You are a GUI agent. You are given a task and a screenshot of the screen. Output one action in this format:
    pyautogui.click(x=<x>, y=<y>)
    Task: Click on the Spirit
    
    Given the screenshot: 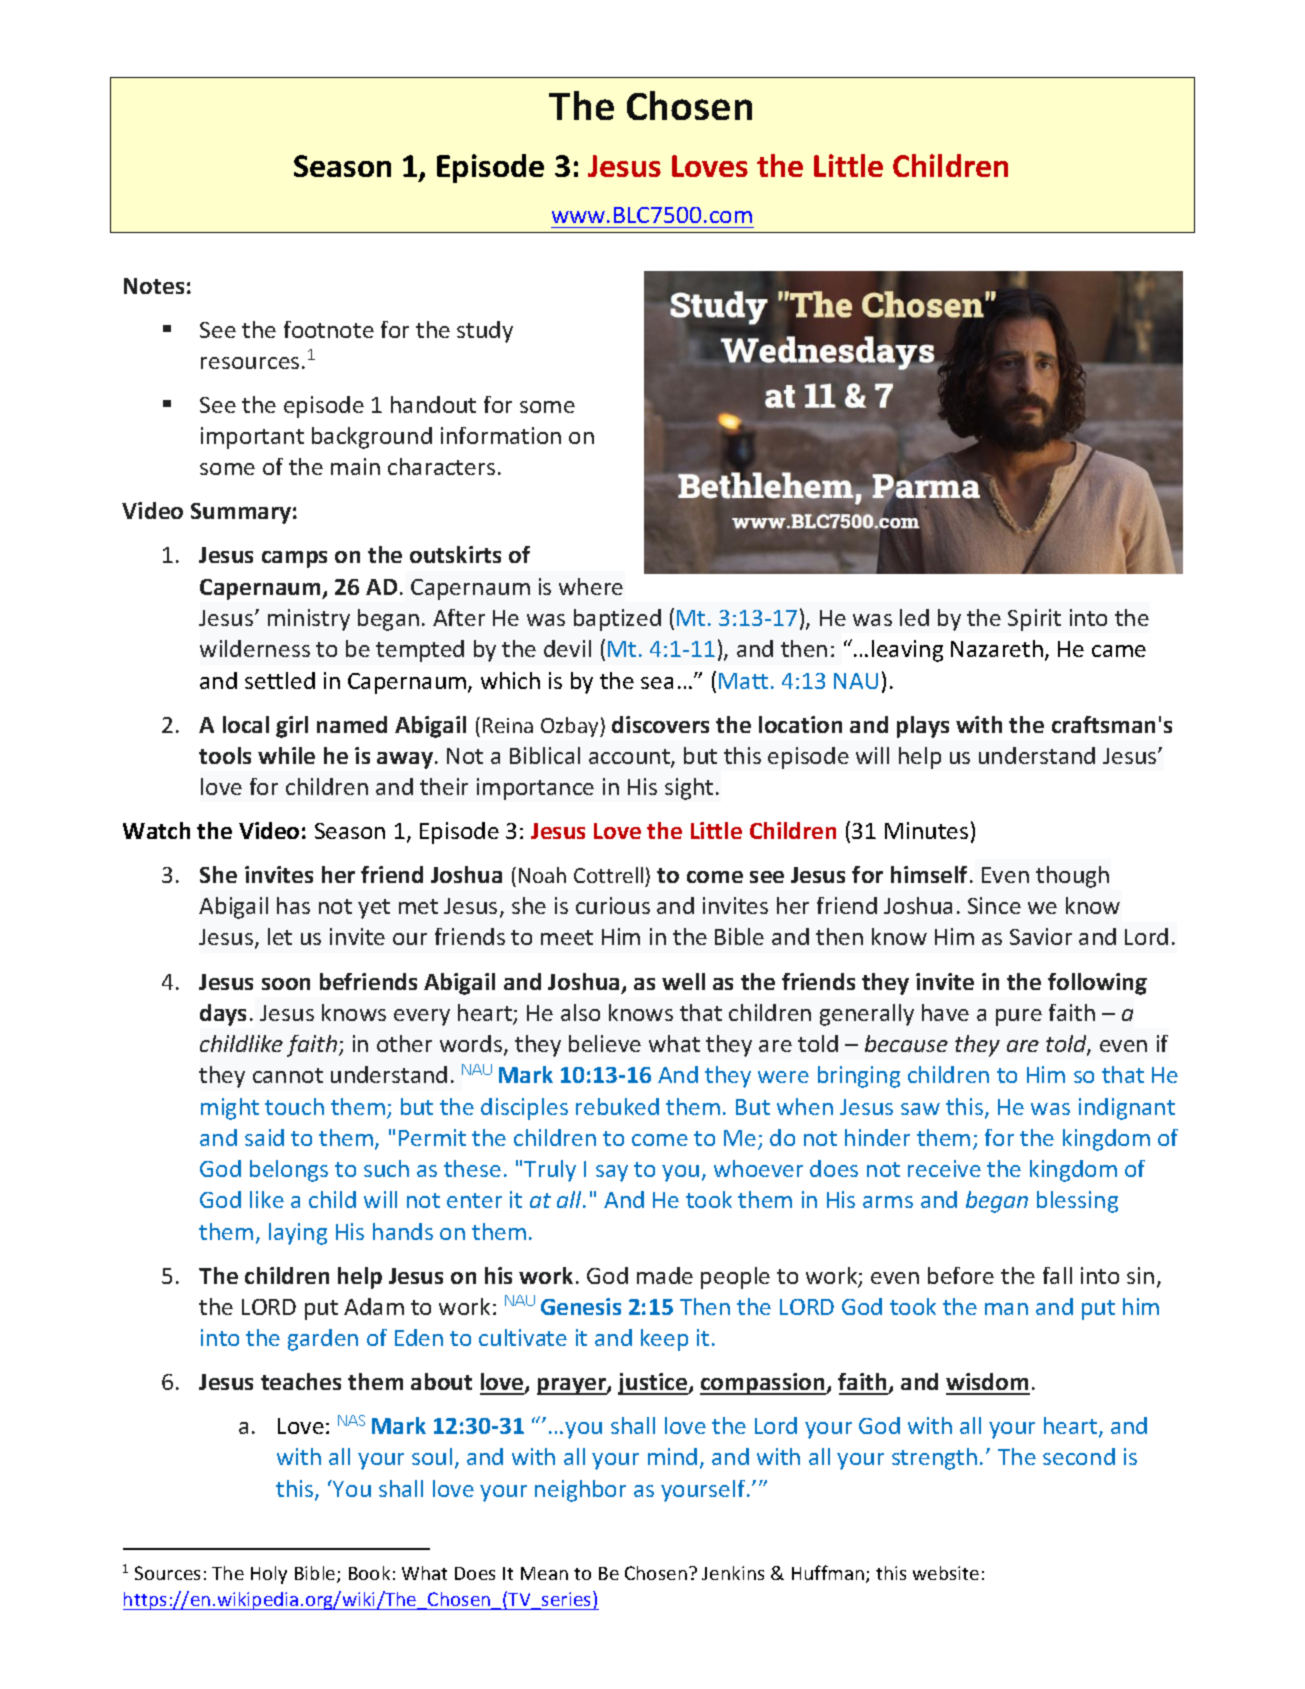 What is the action you would take?
    pyautogui.click(x=1034, y=620)
